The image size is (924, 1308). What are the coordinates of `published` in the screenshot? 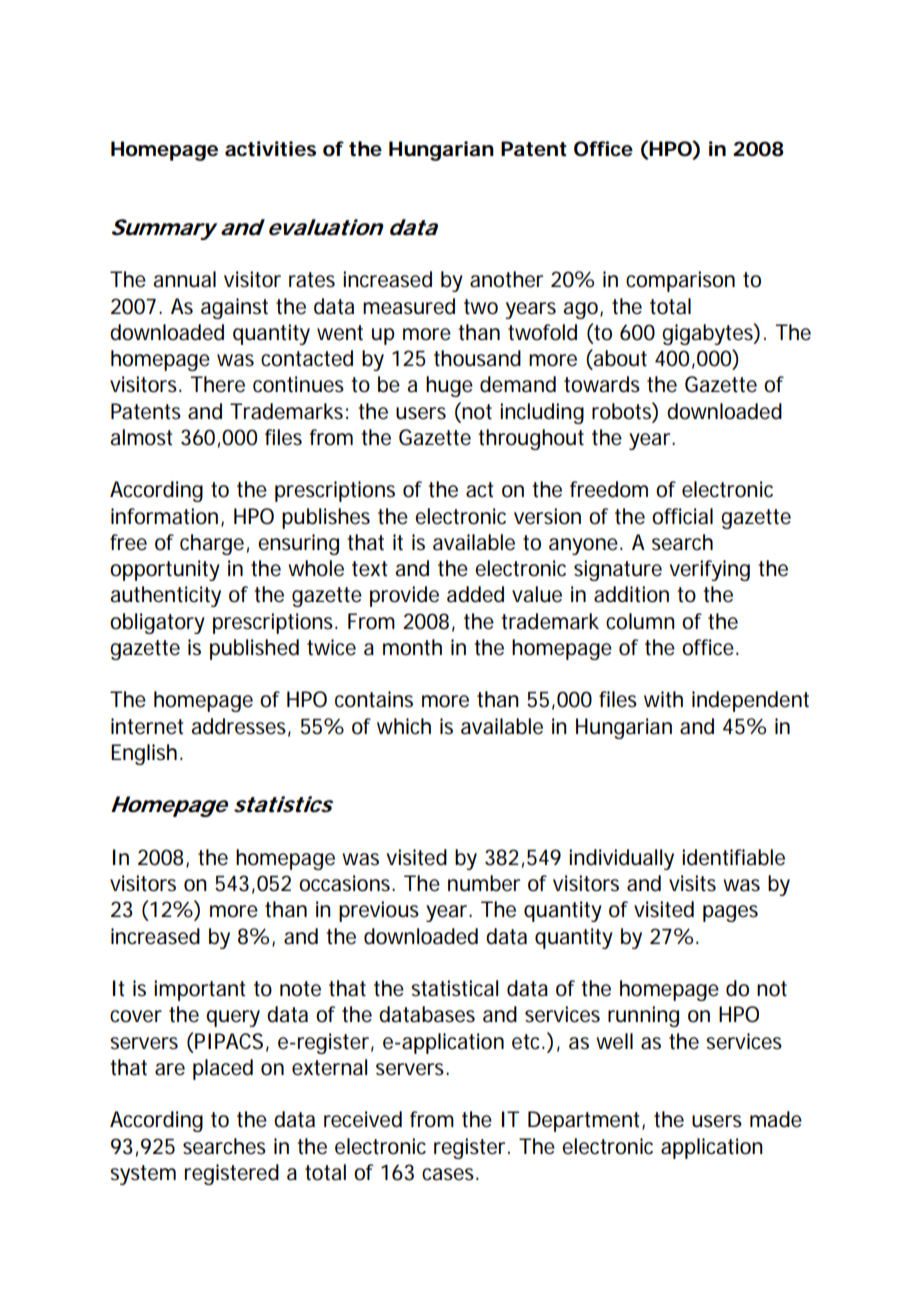 It's located at (254, 649).
